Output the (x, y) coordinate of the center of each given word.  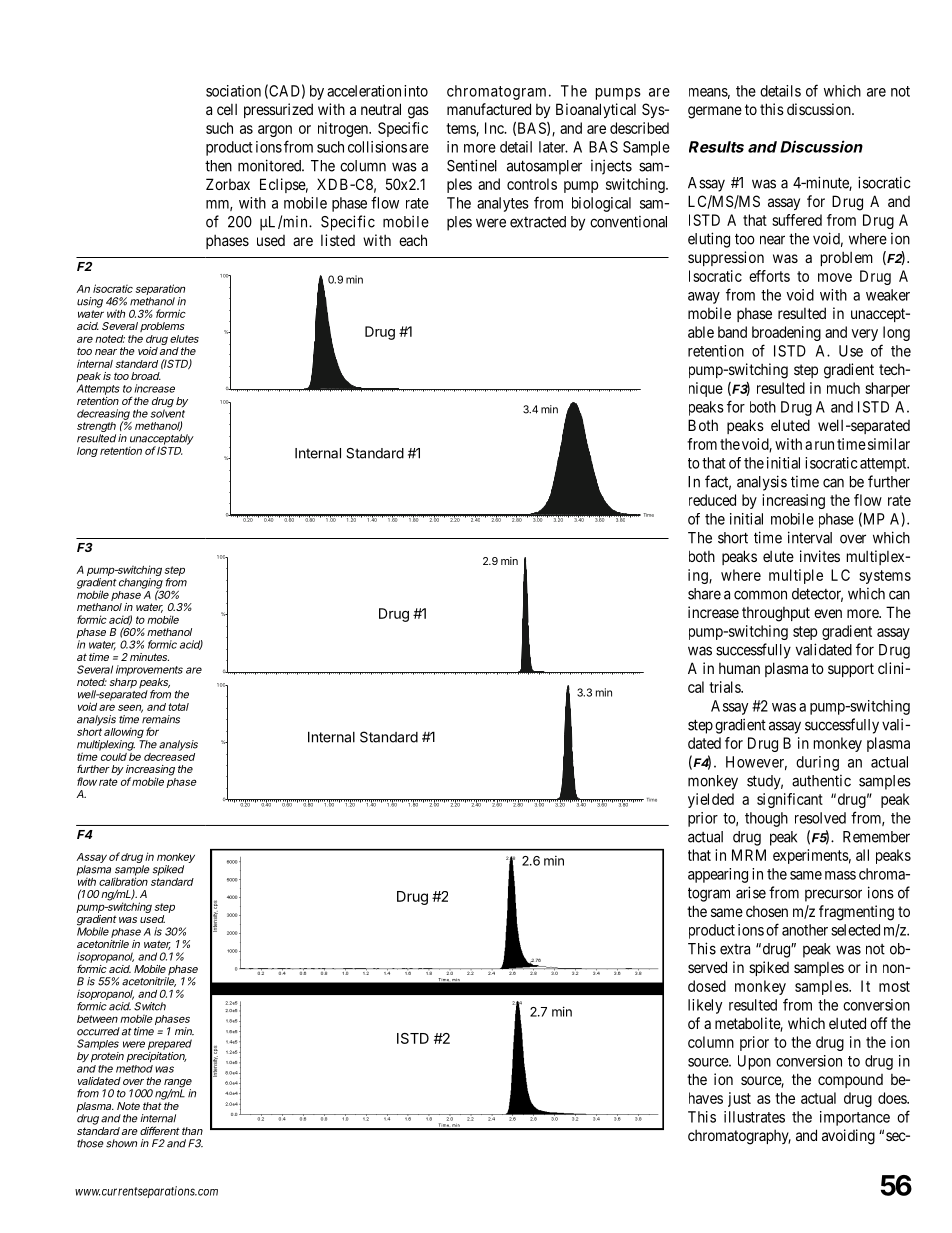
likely (705, 1006)
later (553, 147)
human (739, 668)
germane (715, 112)
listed (338, 240)
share (704, 594)
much (843, 388)
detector (817, 595)
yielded (711, 800)
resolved (820, 818)
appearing (718, 875)
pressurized (278, 110)
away (704, 298)
